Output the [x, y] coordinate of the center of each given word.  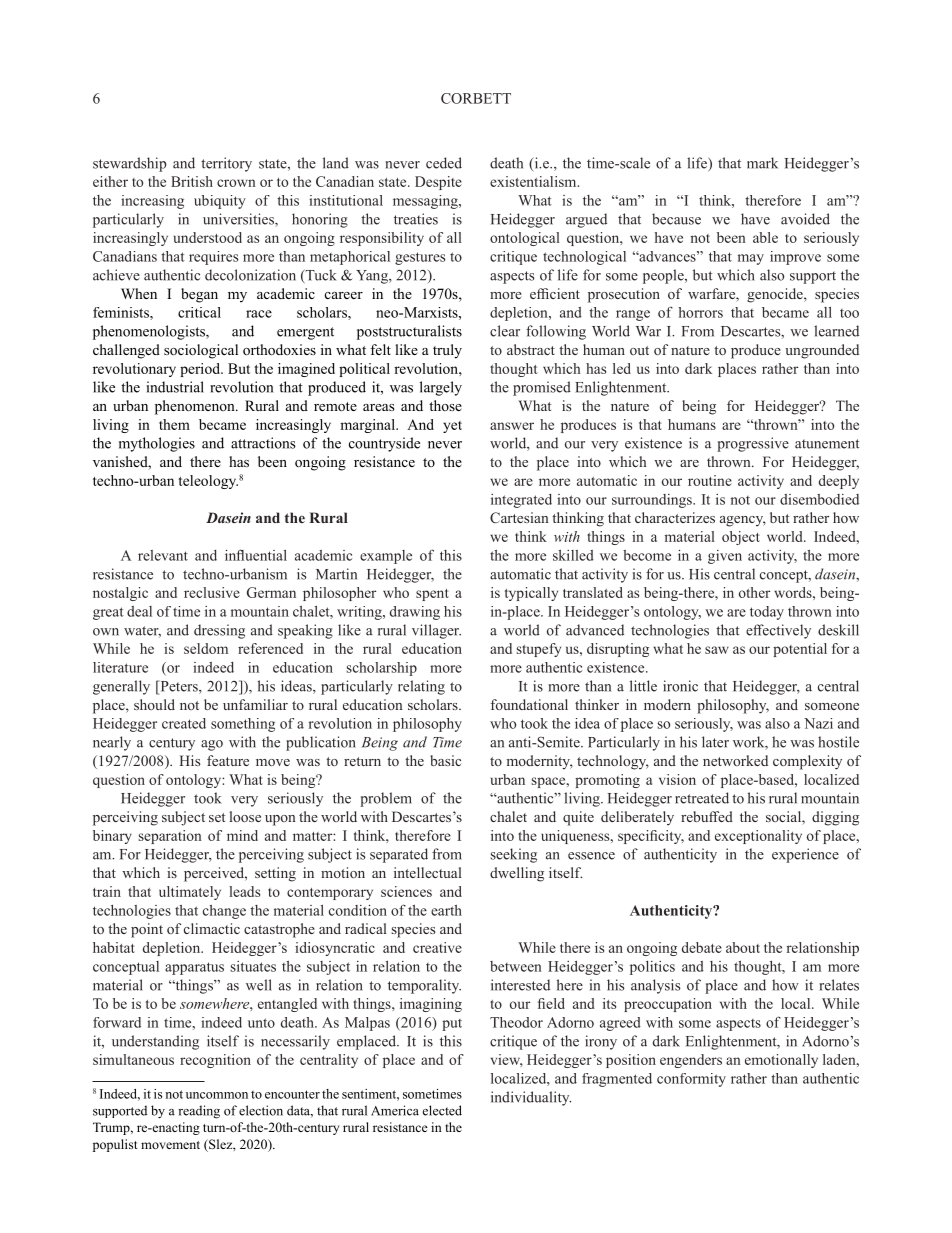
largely [441, 388]
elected [442, 1110]
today [767, 613]
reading [199, 1112]
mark [762, 163]
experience [805, 855]
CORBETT [476, 98]
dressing [219, 631]
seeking [514, 855]
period [201, 370]
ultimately [190, 893]
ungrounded [822, 351]
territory [226, 164]
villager [436, 631]
